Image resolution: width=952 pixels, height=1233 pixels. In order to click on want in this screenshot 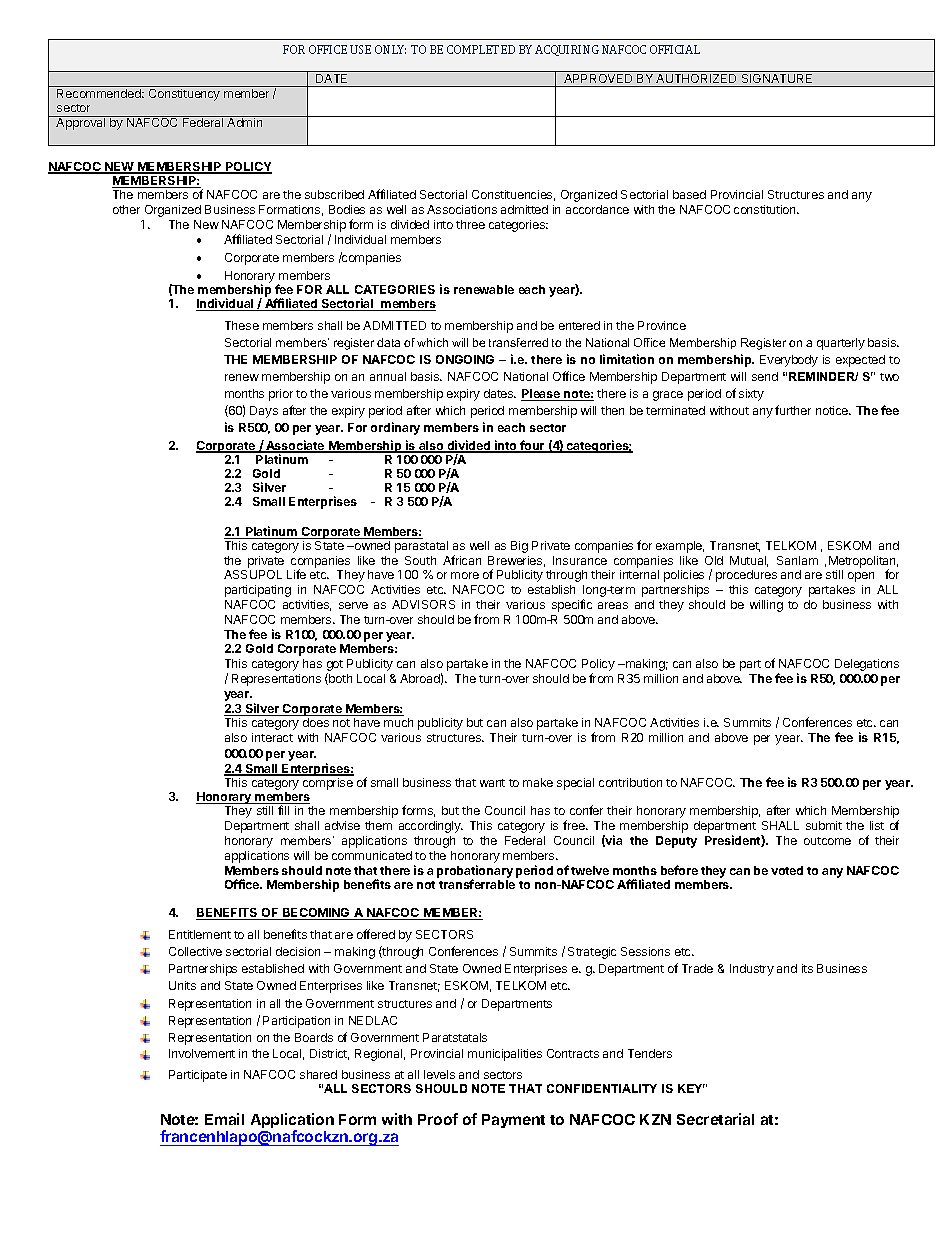, I will do `click(492, 783)`.
